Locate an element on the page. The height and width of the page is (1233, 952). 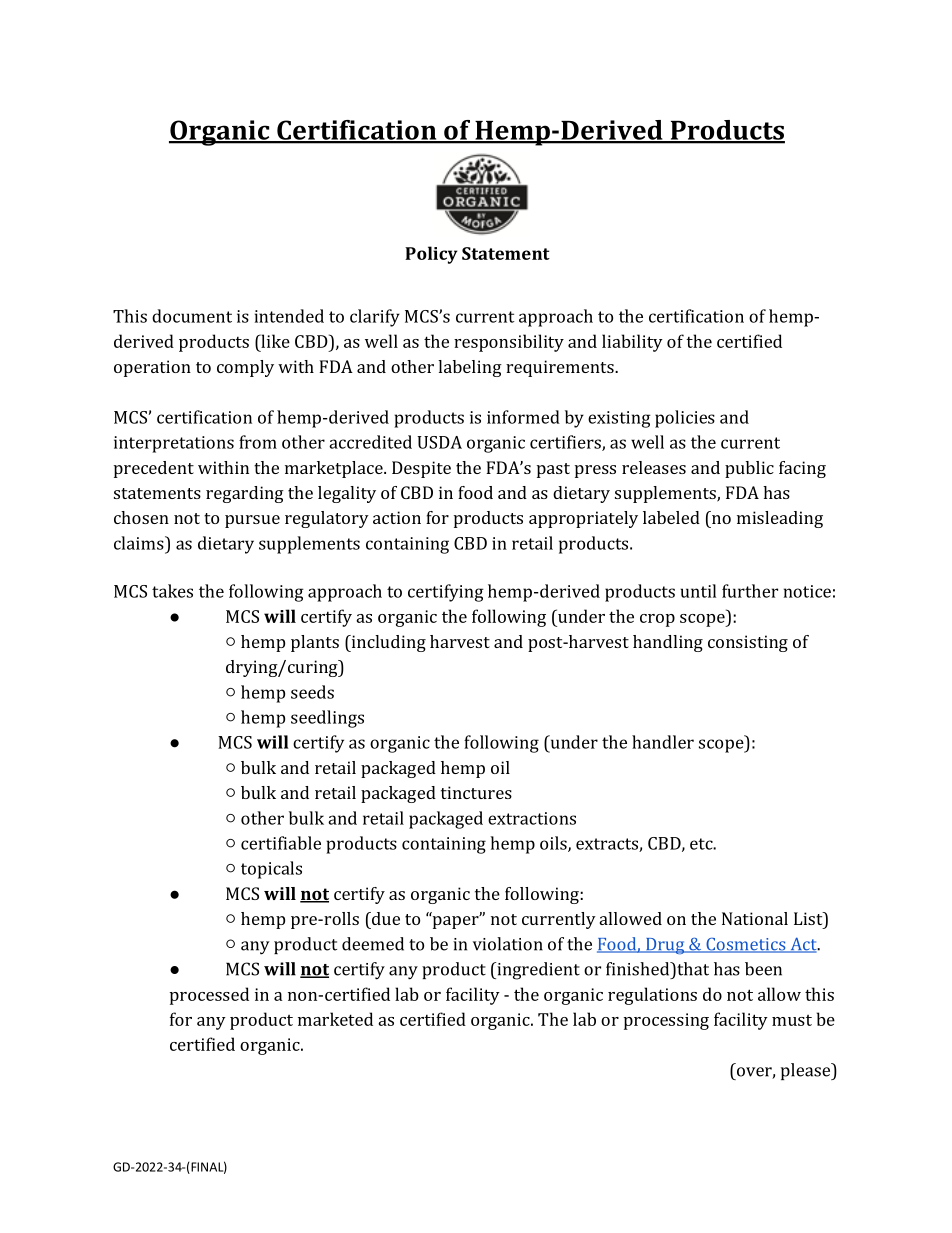
ingredient is located at coordinates (537, 971).
